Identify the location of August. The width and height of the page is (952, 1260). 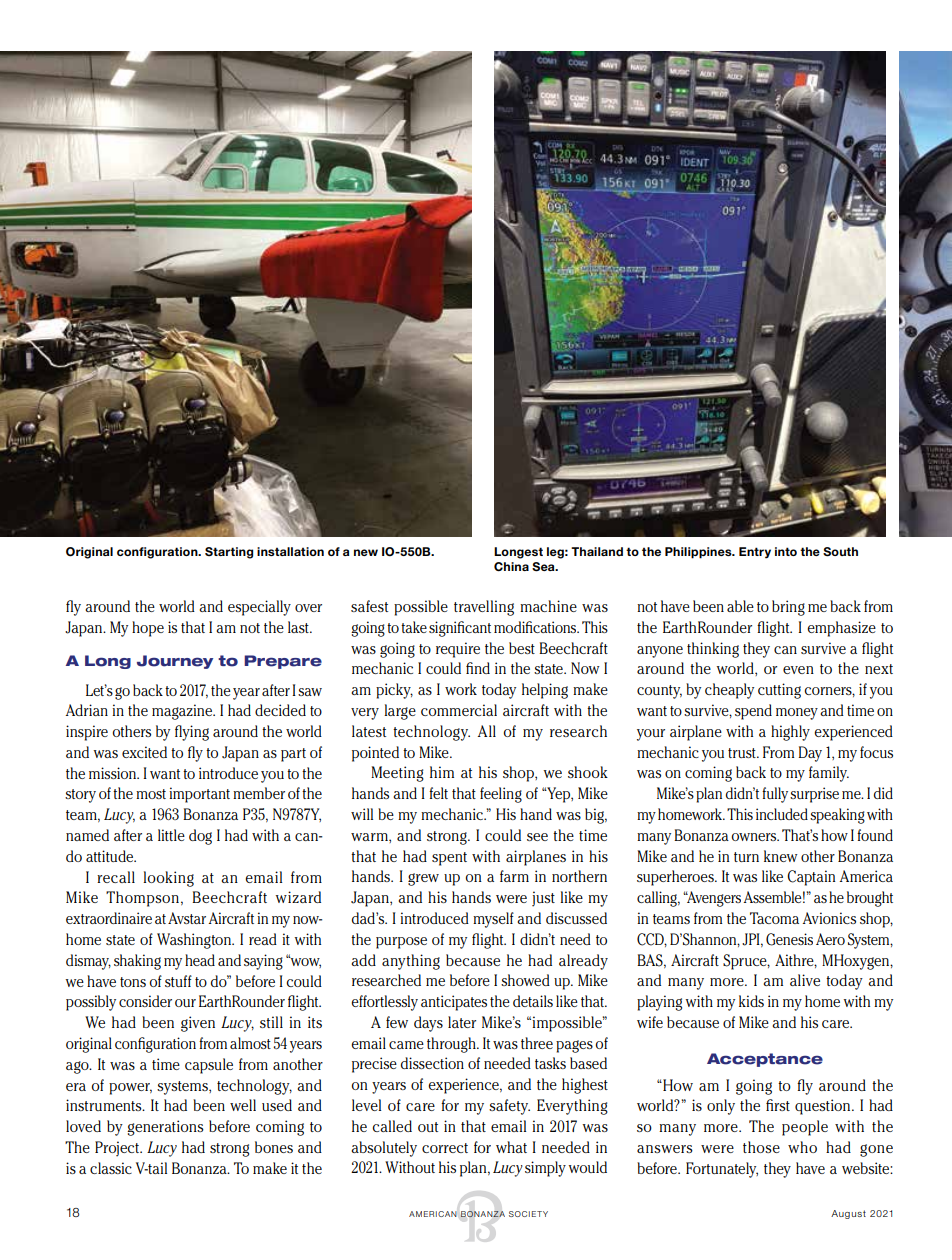
(848, 1214).
